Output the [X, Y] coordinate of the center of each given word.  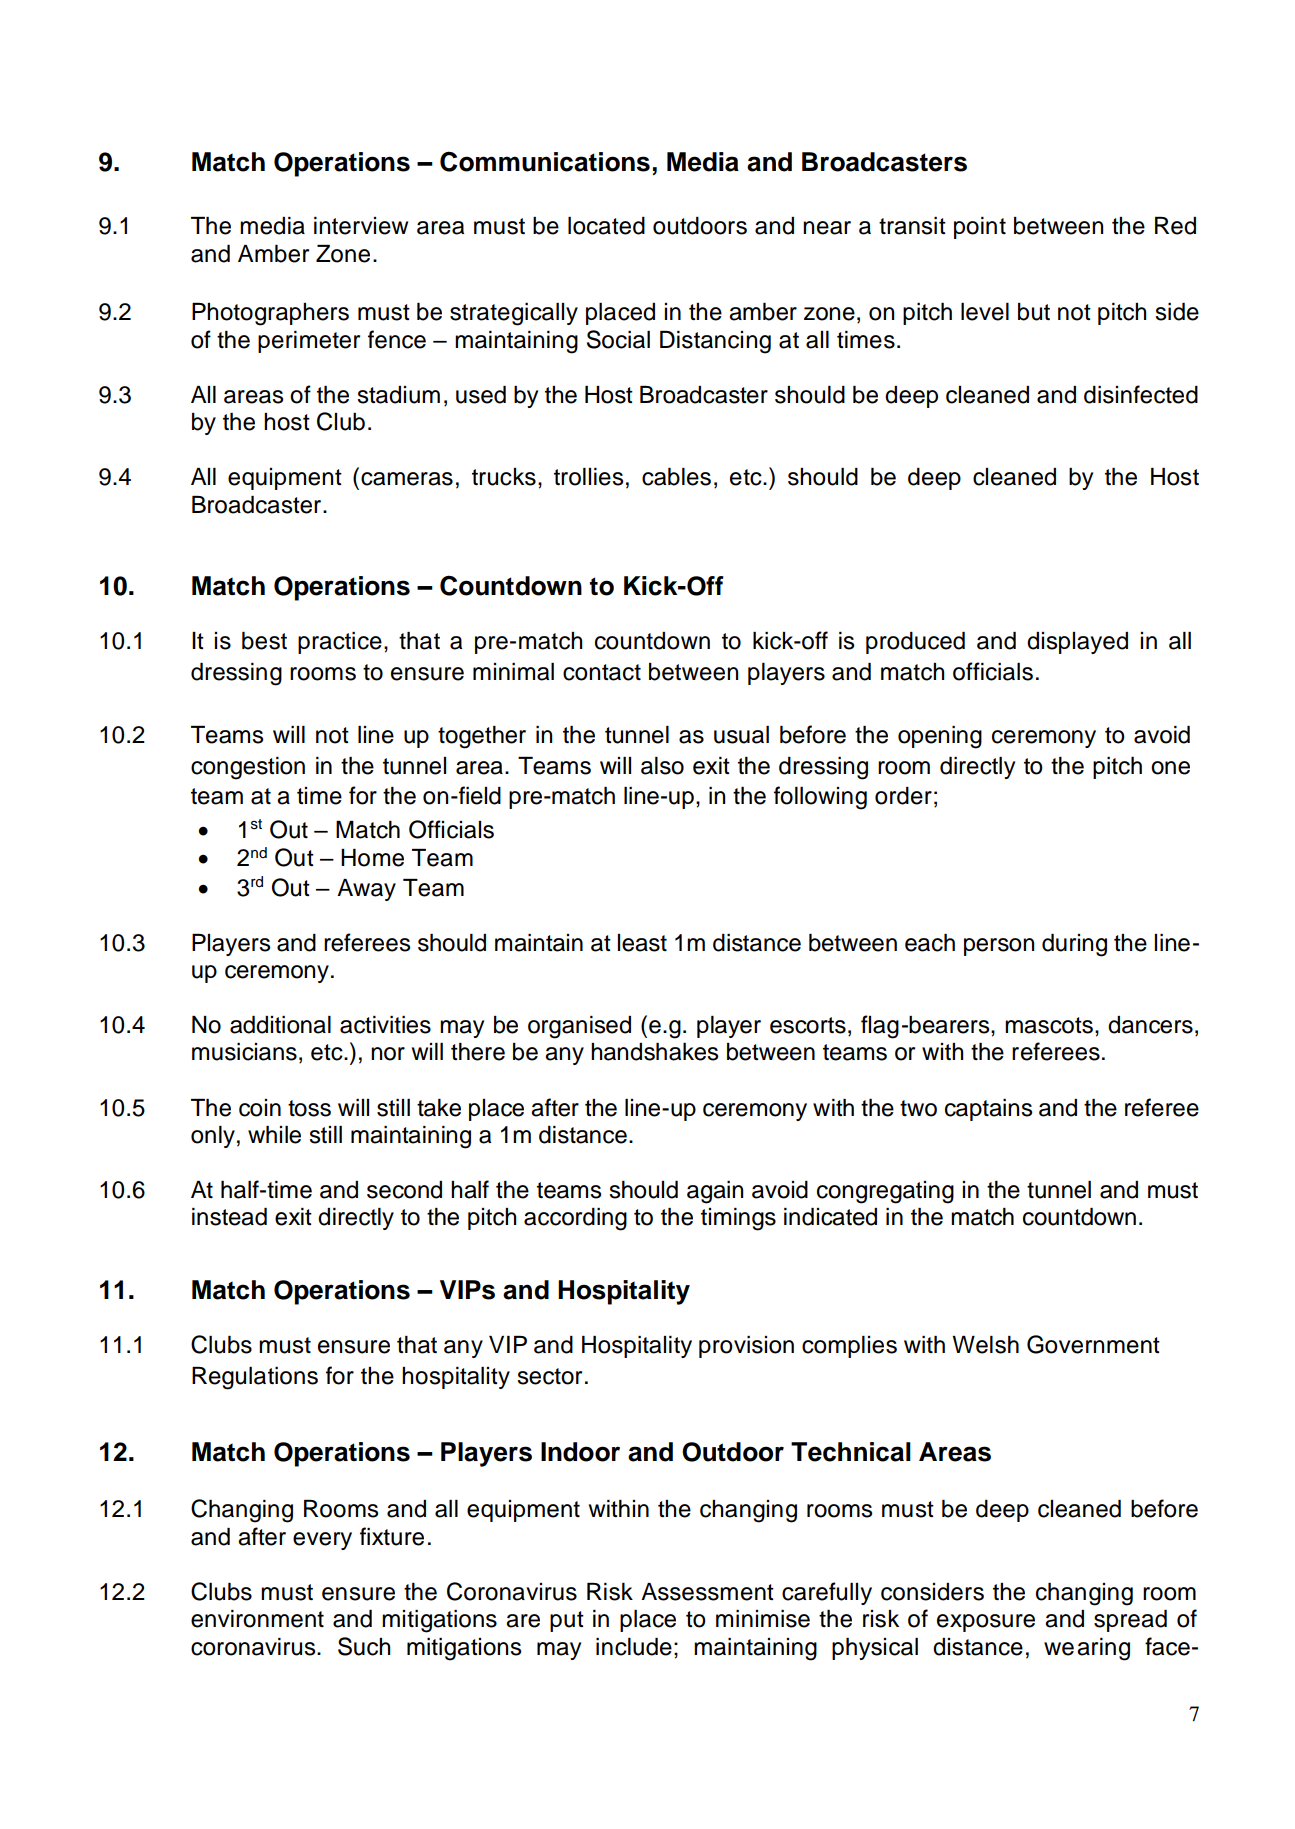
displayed [1077, 643]
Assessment [707, 1592]
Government [1093, 1344]
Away [366, 890]
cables [676, 477]
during [1074, 945]
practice [340, 643]
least [642, 943]
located [606, 226]
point [980, 228]
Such [364, 1646]
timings [738, 1219]
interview [361, 226]
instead [229, 1217]
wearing [1087, 1649]
